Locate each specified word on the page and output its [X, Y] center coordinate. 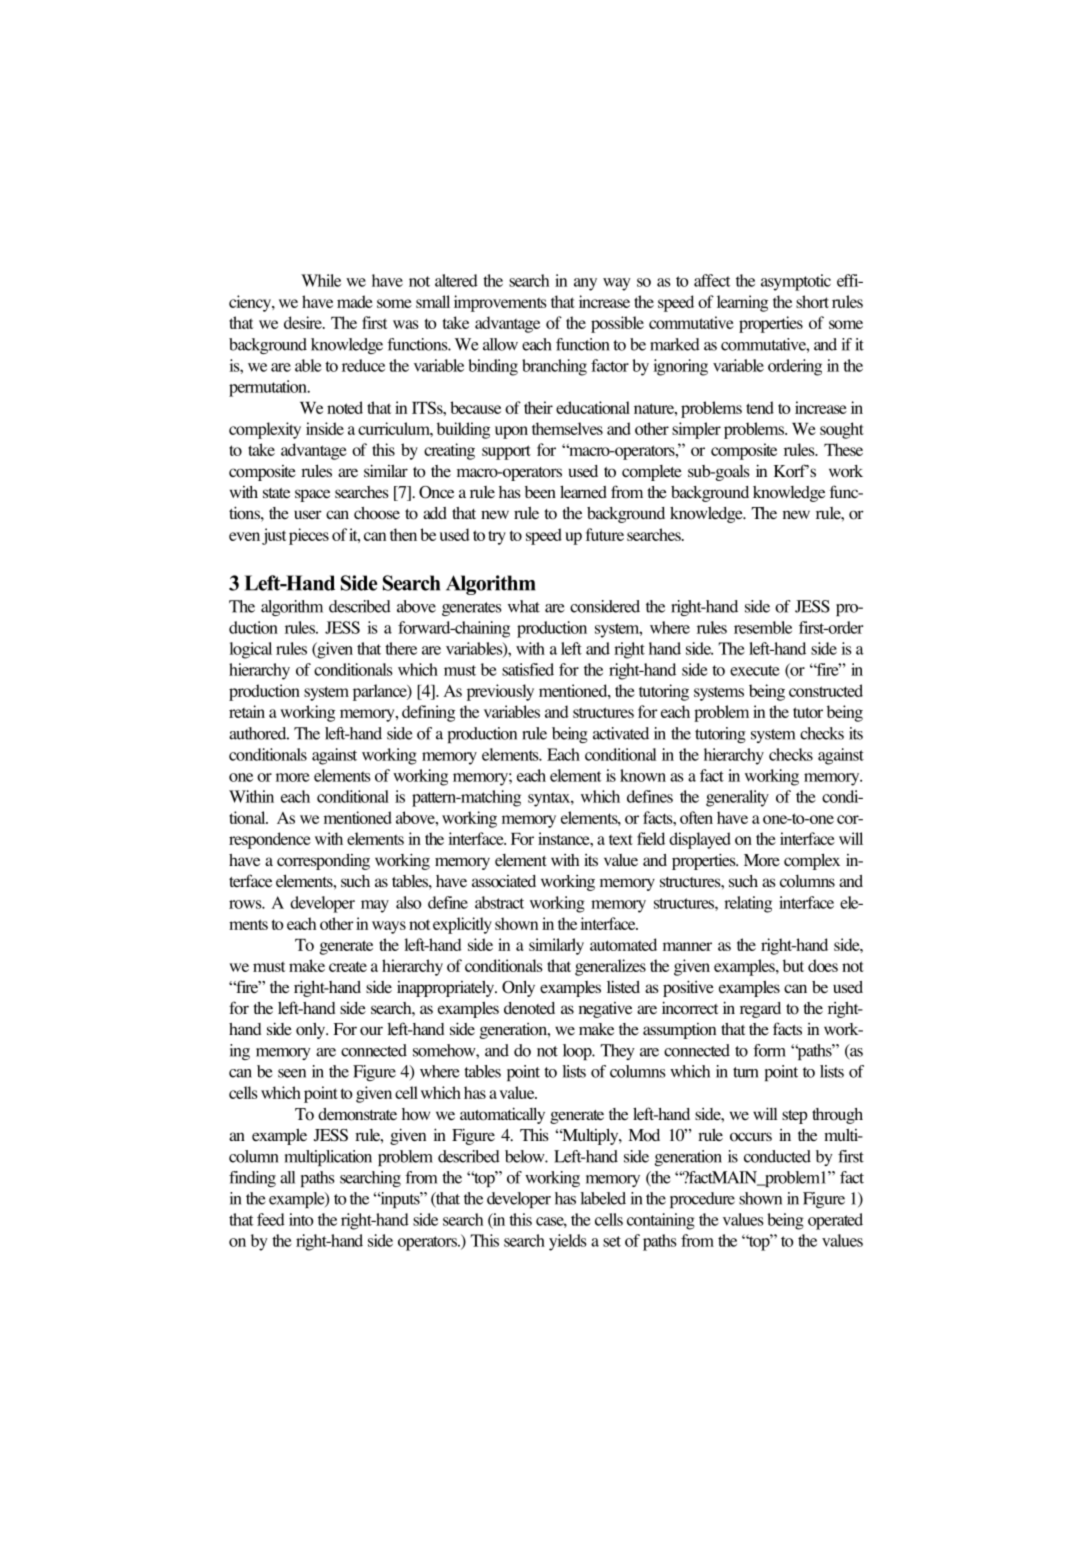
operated [835, 1221]
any [585, 284]
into [301, 1219]
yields [568, 1242]
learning [742, 303]
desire [304, 322]
